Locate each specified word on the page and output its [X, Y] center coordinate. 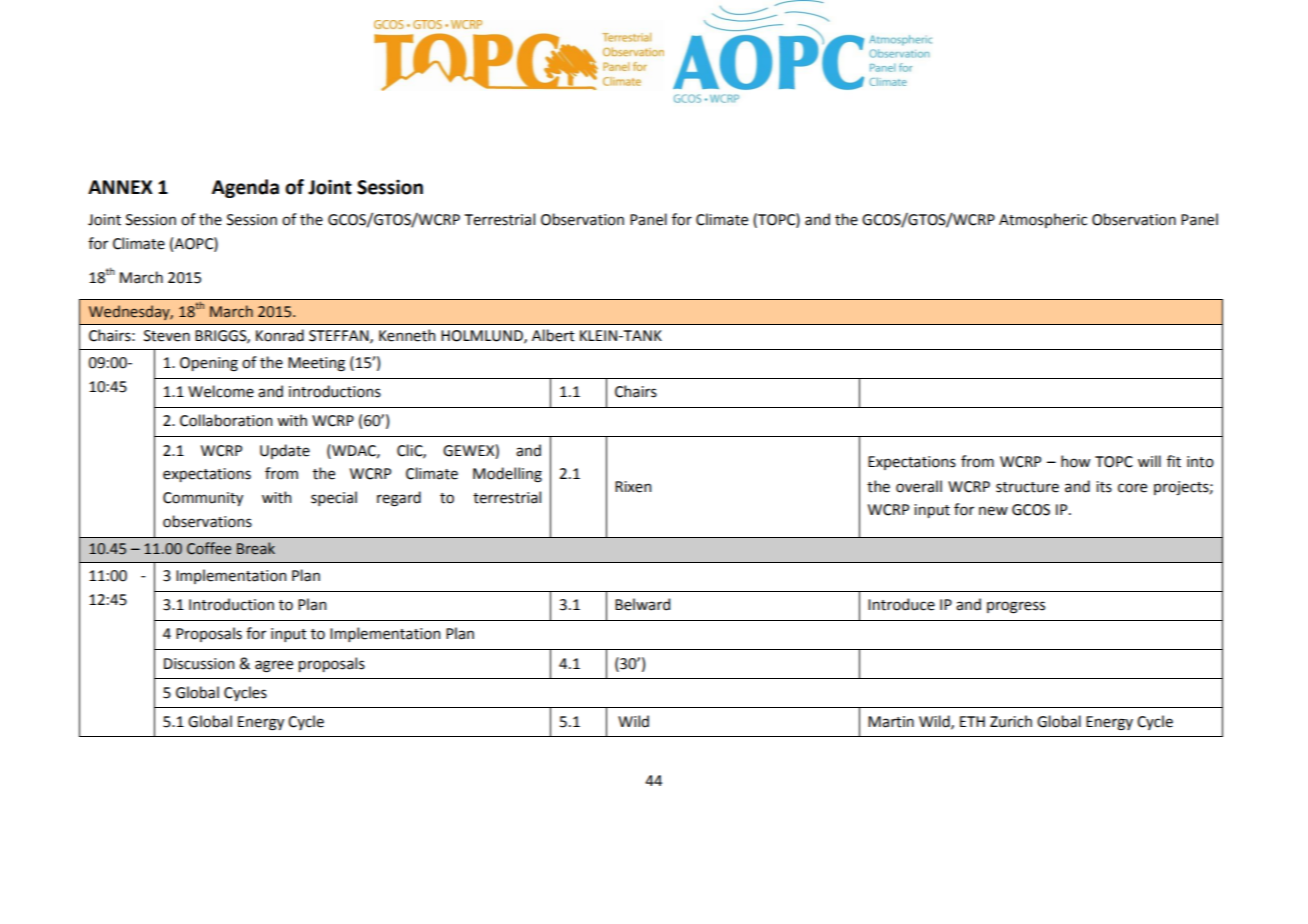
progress [1016, 607]
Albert [553, 335]
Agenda [245, 188]
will [1149, 461]
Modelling [507, 475]
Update [285, 451]
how [1075, 461]
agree [274, 666]
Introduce [901, 604]
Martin [891, 722]
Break [256, 548]
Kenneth [407, 335]
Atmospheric [1043, 220]
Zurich [1011, 721]
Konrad [280, 335]
